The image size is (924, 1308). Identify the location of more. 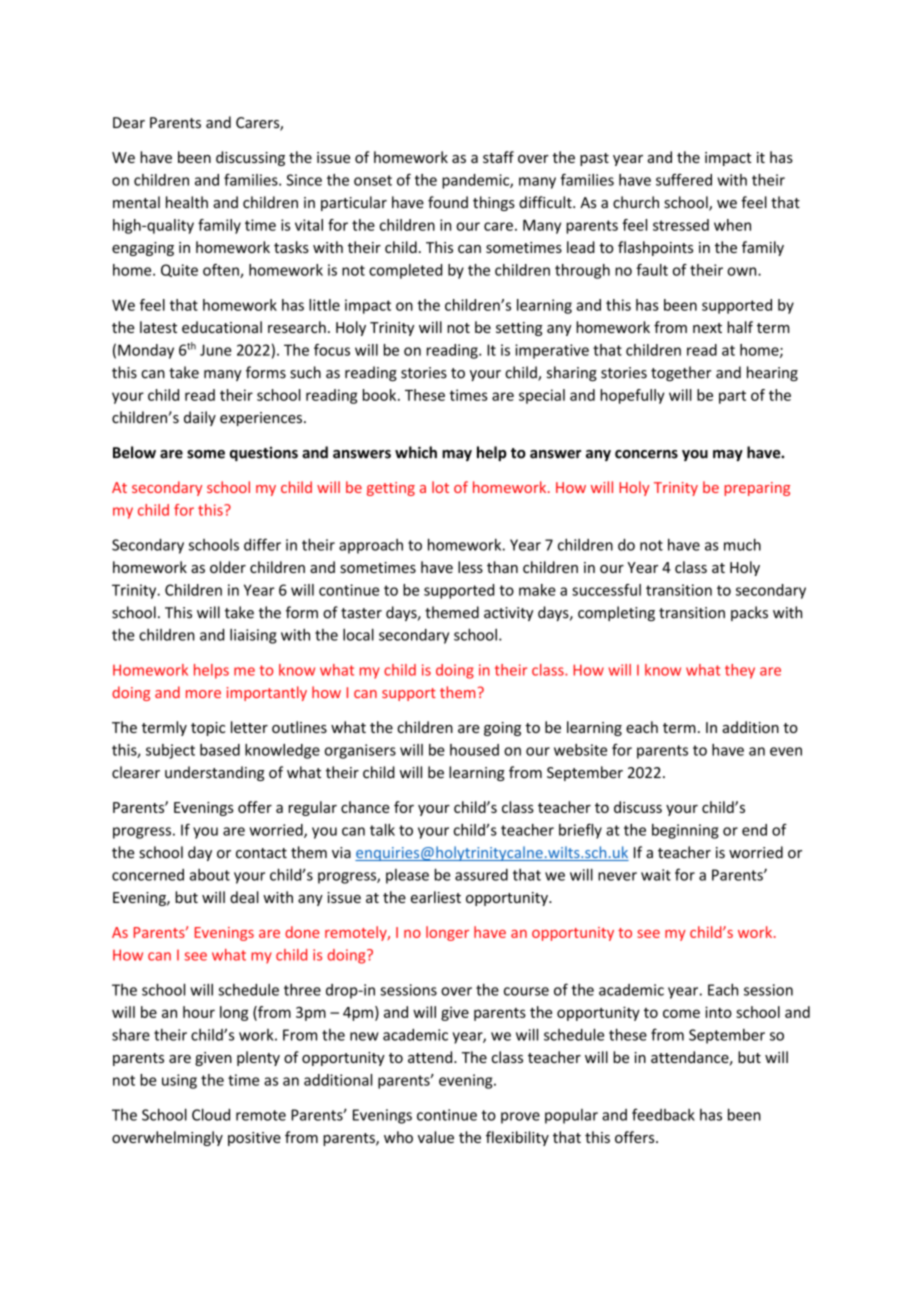
(203, 694).
